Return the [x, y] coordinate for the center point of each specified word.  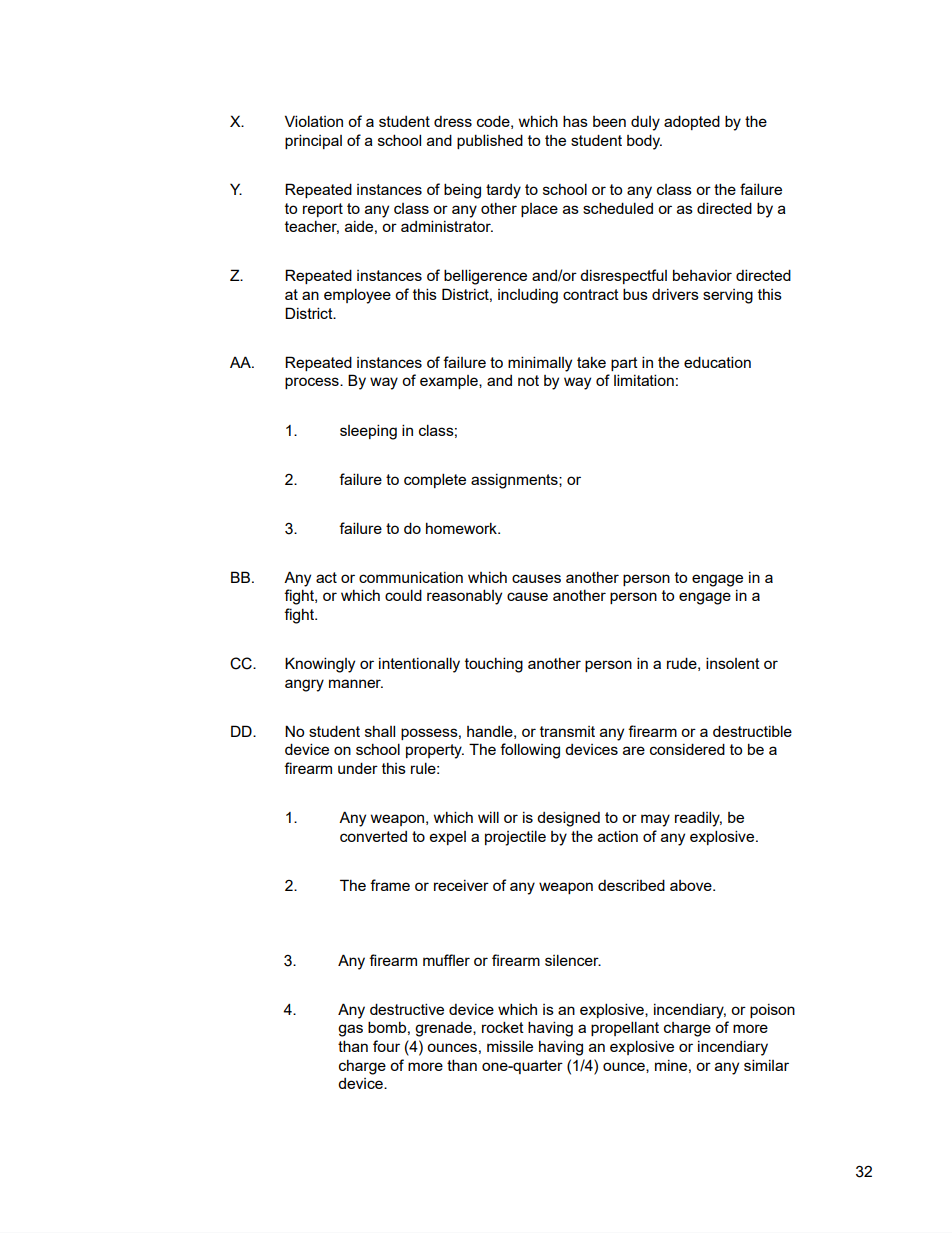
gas [350, 1030]
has [575, 121]
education [717, 362]
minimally [540, 364]
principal [313, 141]
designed [568, 819]
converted [373, 836]
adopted [692, 122]
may [655, 820]
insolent [733, 663]
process [313, 383]
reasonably [464, 597]
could [403, 595]
